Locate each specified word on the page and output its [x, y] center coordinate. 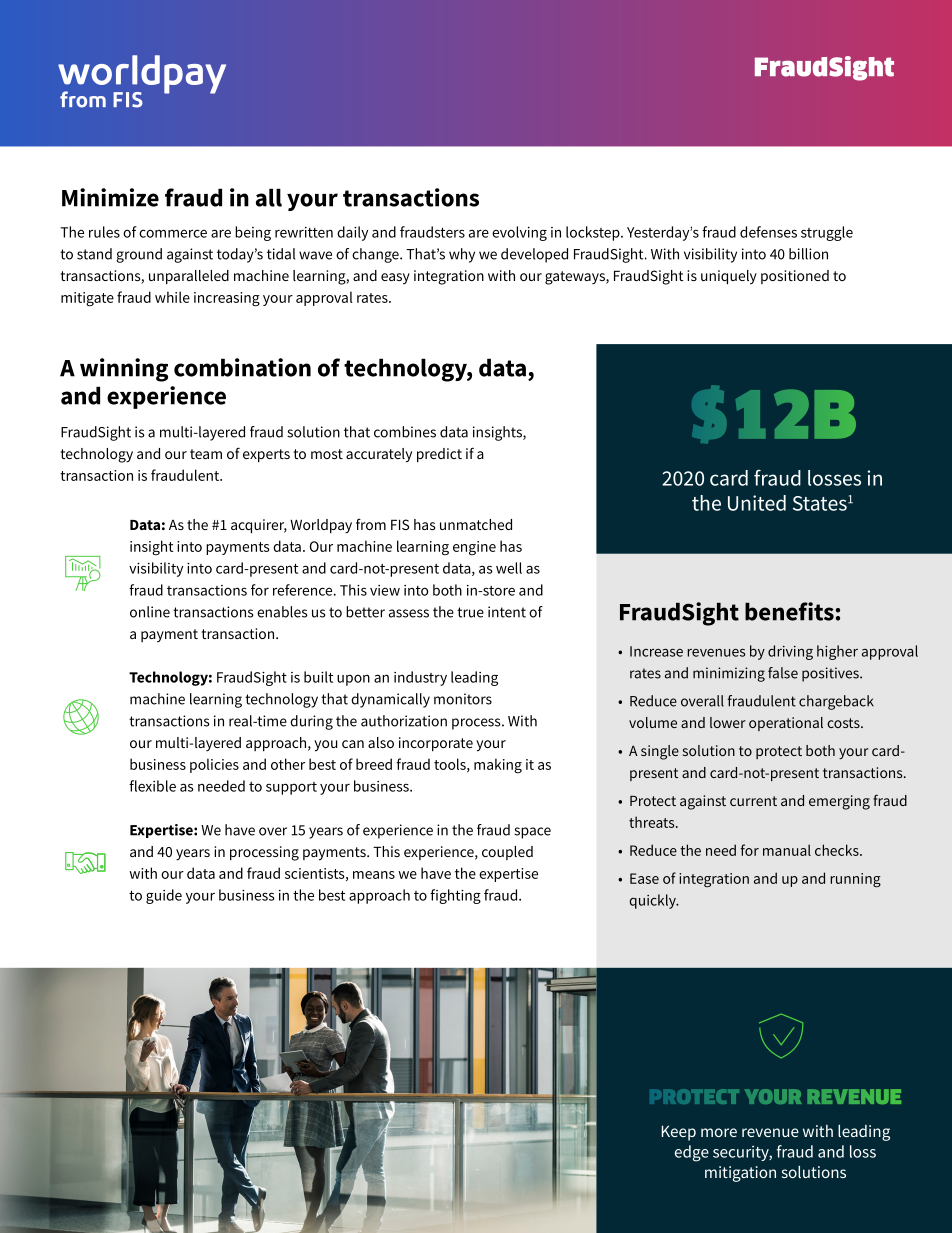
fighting [455, 896]
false [783, 673]
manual [787, 850]
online [150, 612]
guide [164, 896]
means [374, 875]
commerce [173, 233]
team [206, 454]
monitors [463, 699]
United [757, 503]
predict [439, 455]
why [462, 255]
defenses [768, 232]
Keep [679, 1133]
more [719, 1132]
